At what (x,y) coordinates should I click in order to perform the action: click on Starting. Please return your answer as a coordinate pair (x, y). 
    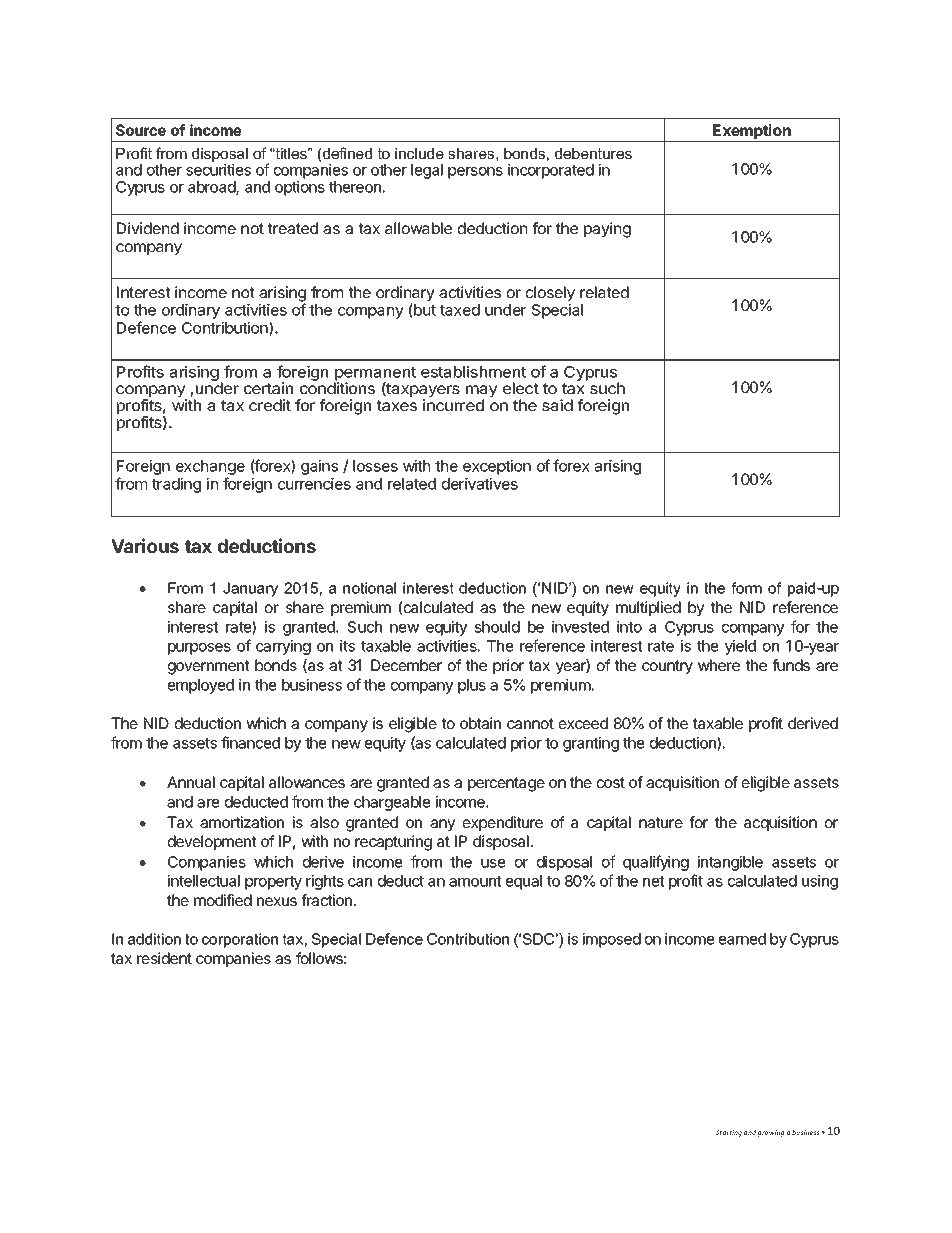
    Looking at the image, I should click on (729, 1133).
